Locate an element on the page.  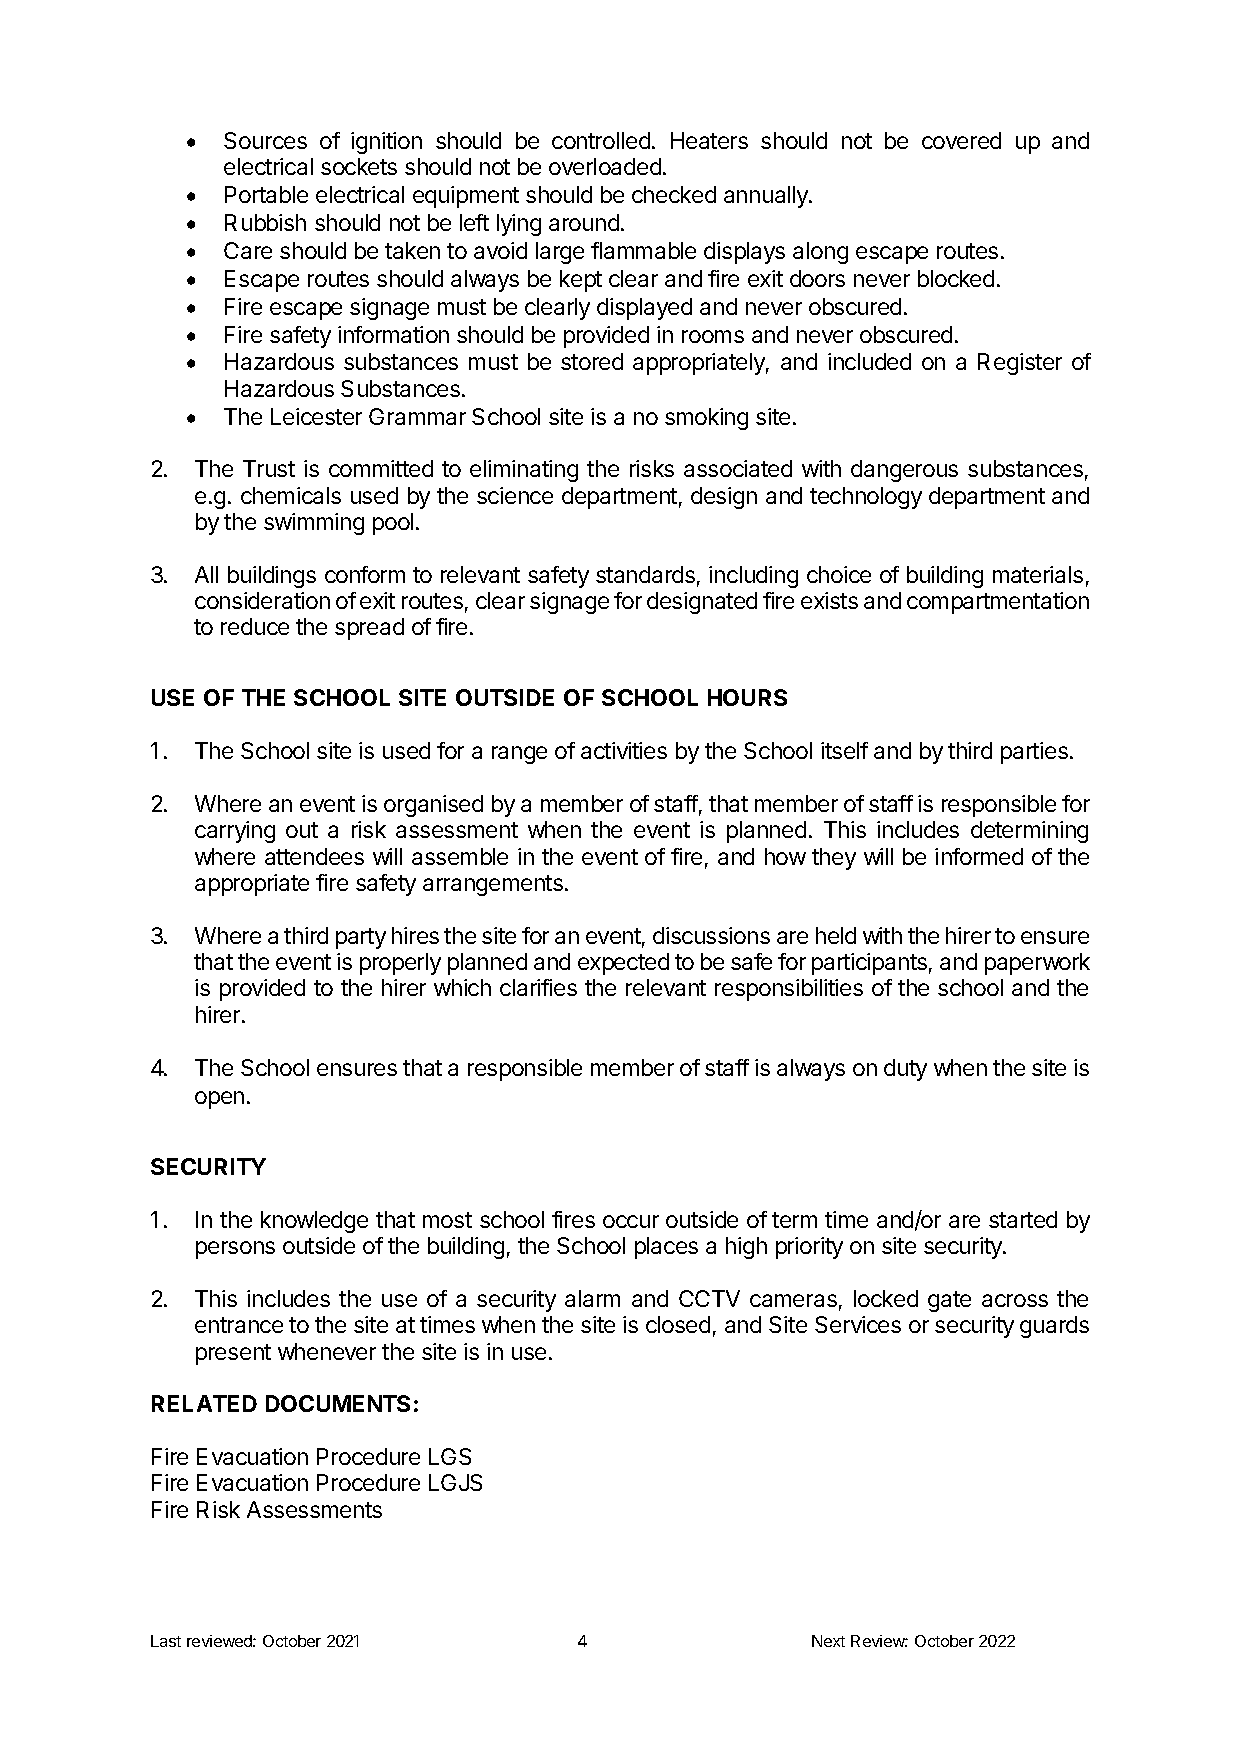
covered is located at coordinates (961, 140).
